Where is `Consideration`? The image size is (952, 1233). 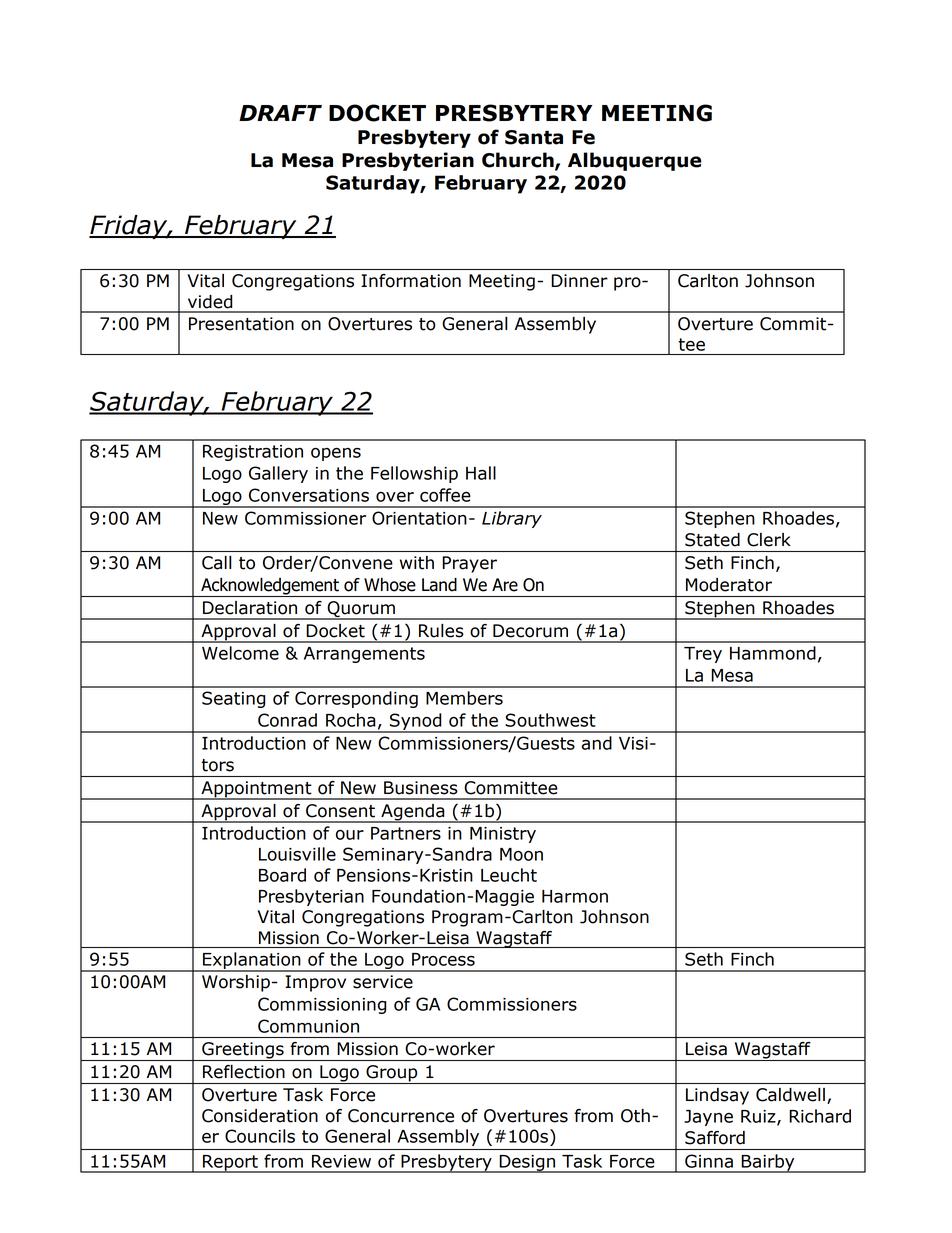 Consideration is located at coordinates (260, 1116).
